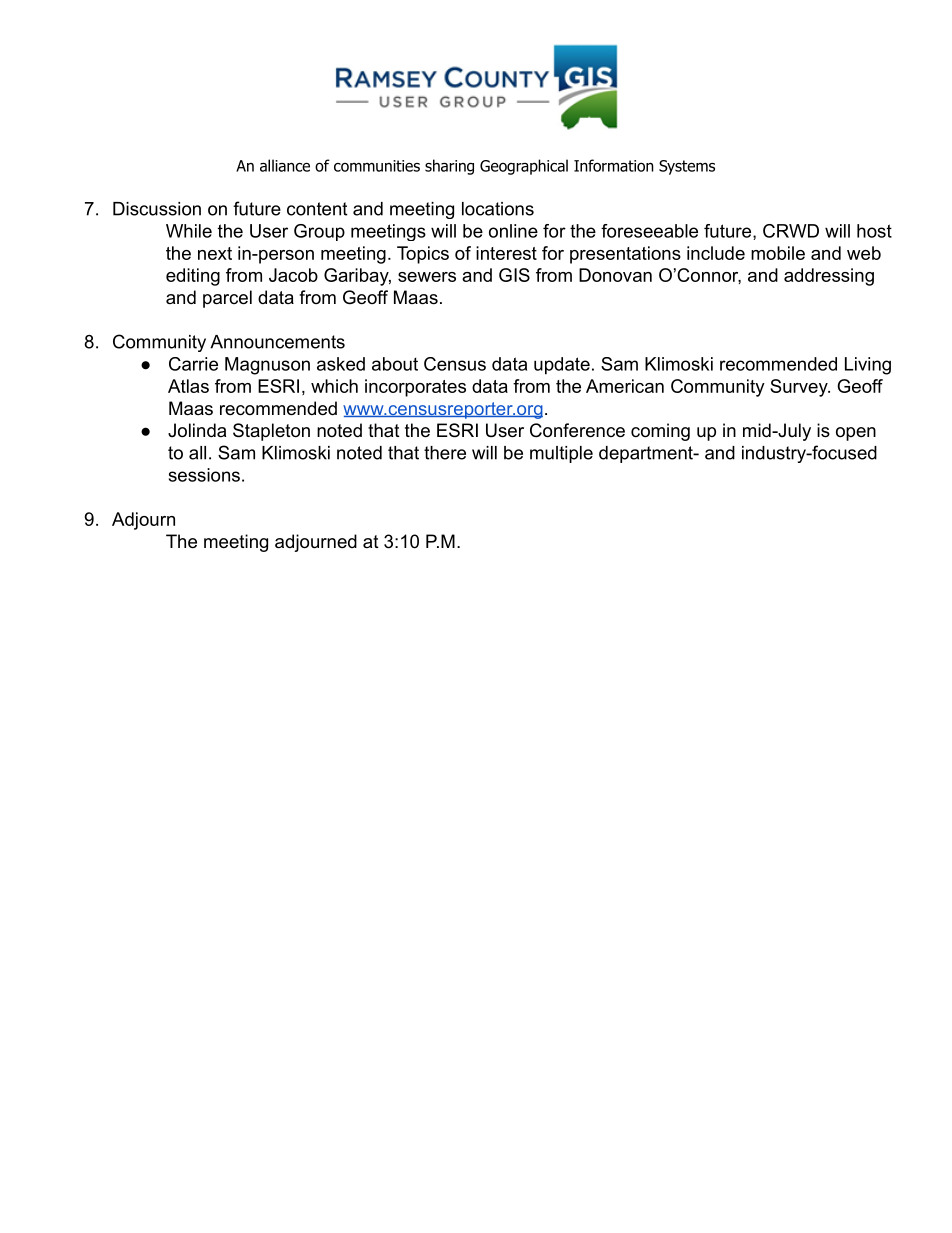 The height and width of the screenshot is (1233, 952). I want to click on Geographical, so click(524, 167).
